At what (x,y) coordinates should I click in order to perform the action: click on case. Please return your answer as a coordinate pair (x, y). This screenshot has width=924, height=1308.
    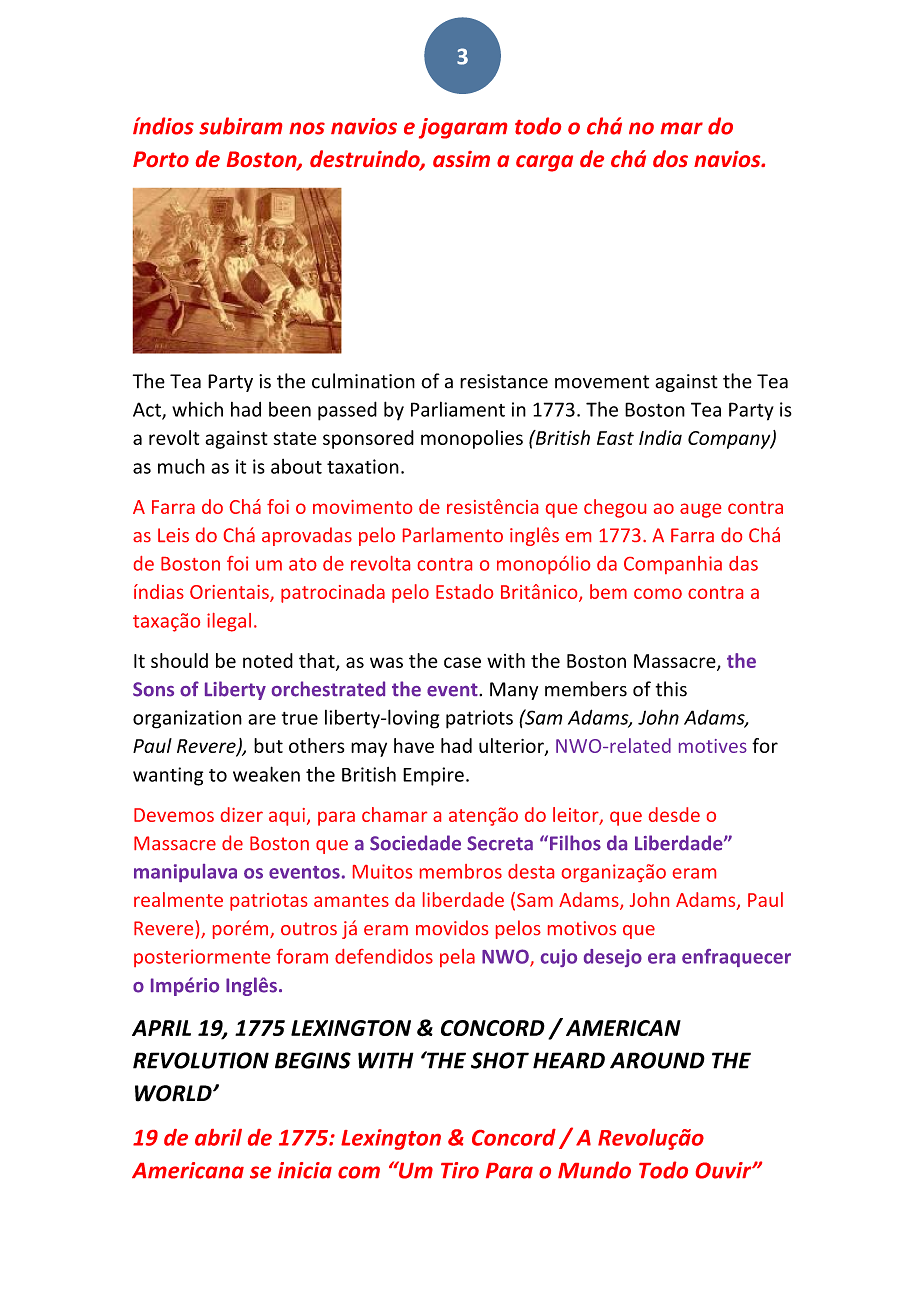
    Looking at the image, I should click on (462, 662).
